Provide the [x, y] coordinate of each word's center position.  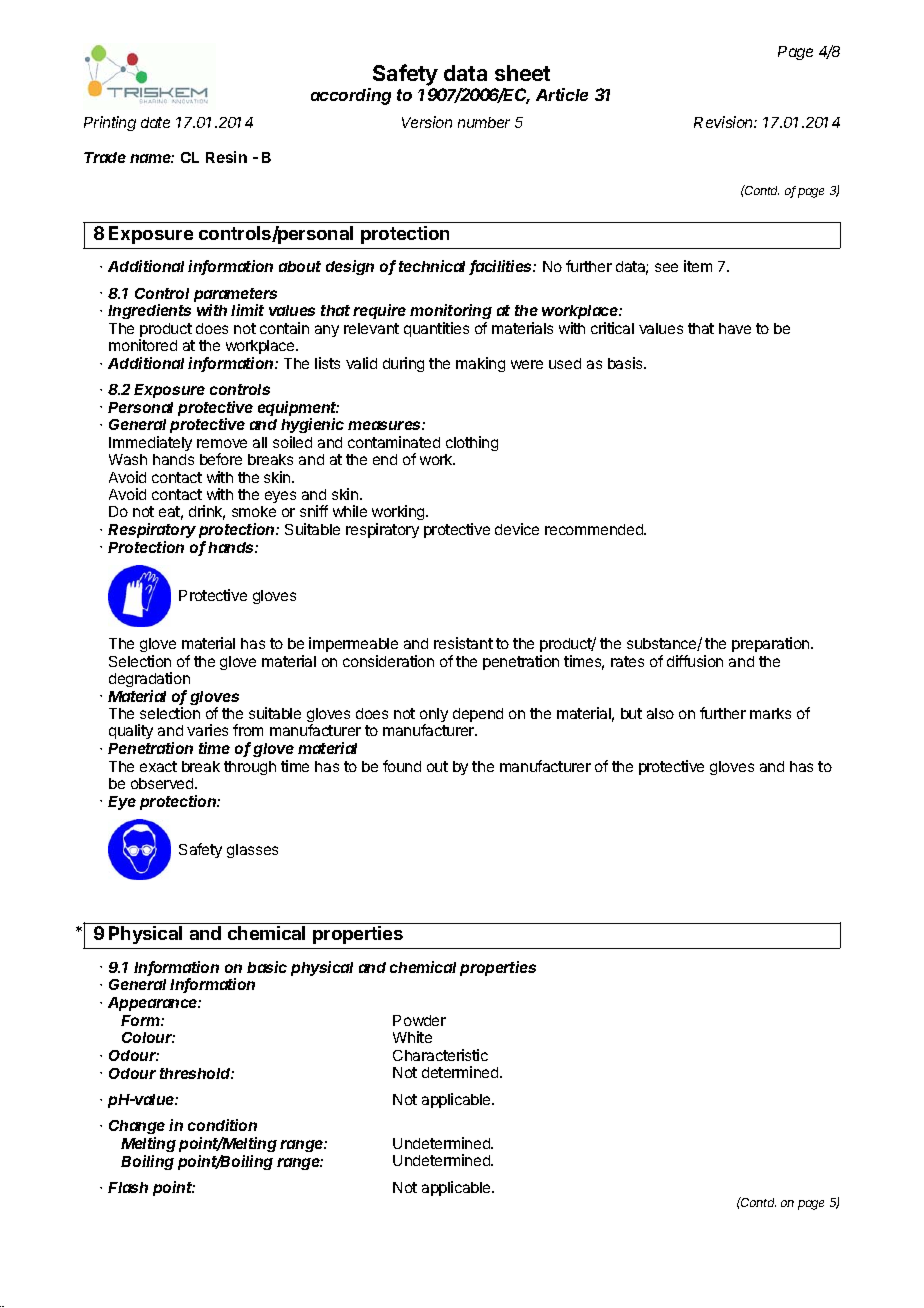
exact [158, 766]
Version [427, 122]
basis [626, 363]
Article [562, 94]
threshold [197, 1073]
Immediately [150, 443]
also [660, 713]
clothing [472, 443]
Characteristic [440, 1055]
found [402, 766]
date [155, 122]
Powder [419, 1020]
